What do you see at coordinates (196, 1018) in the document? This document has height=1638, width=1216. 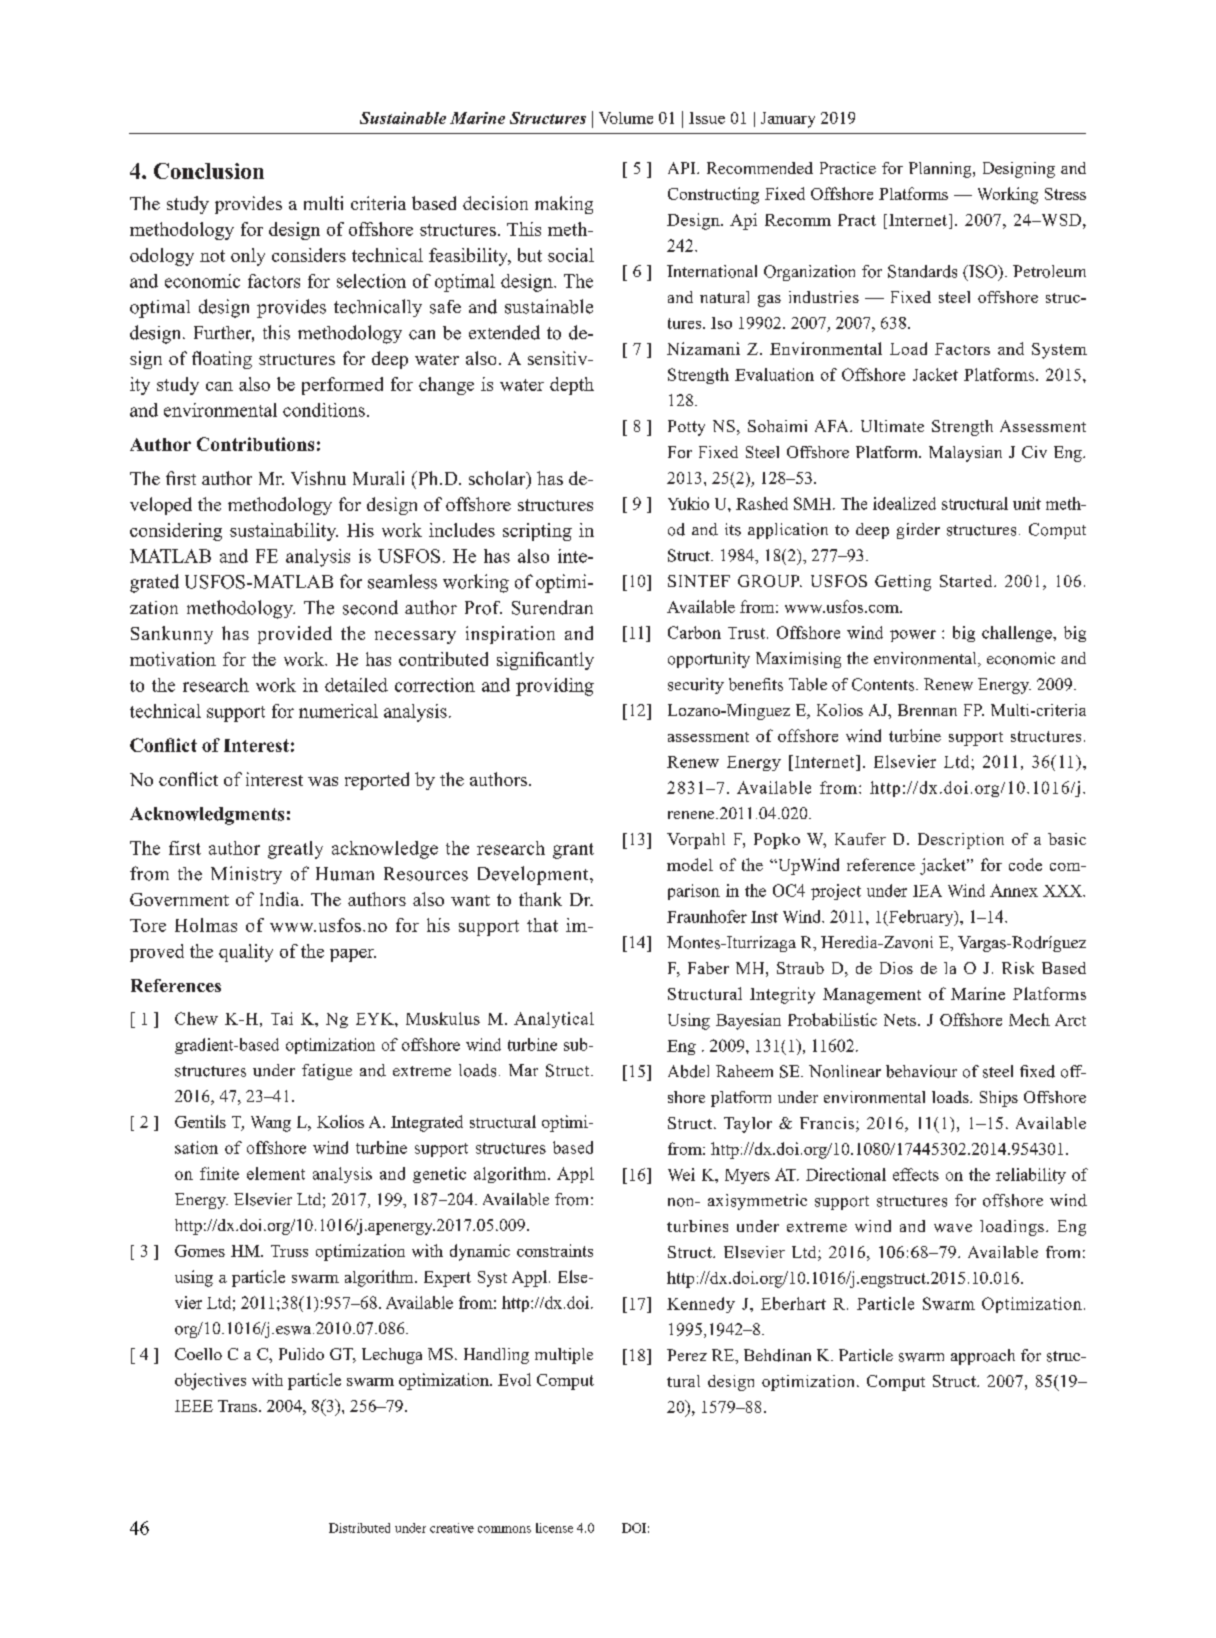 I see `Chew` at bounding box center [196, 1018].
